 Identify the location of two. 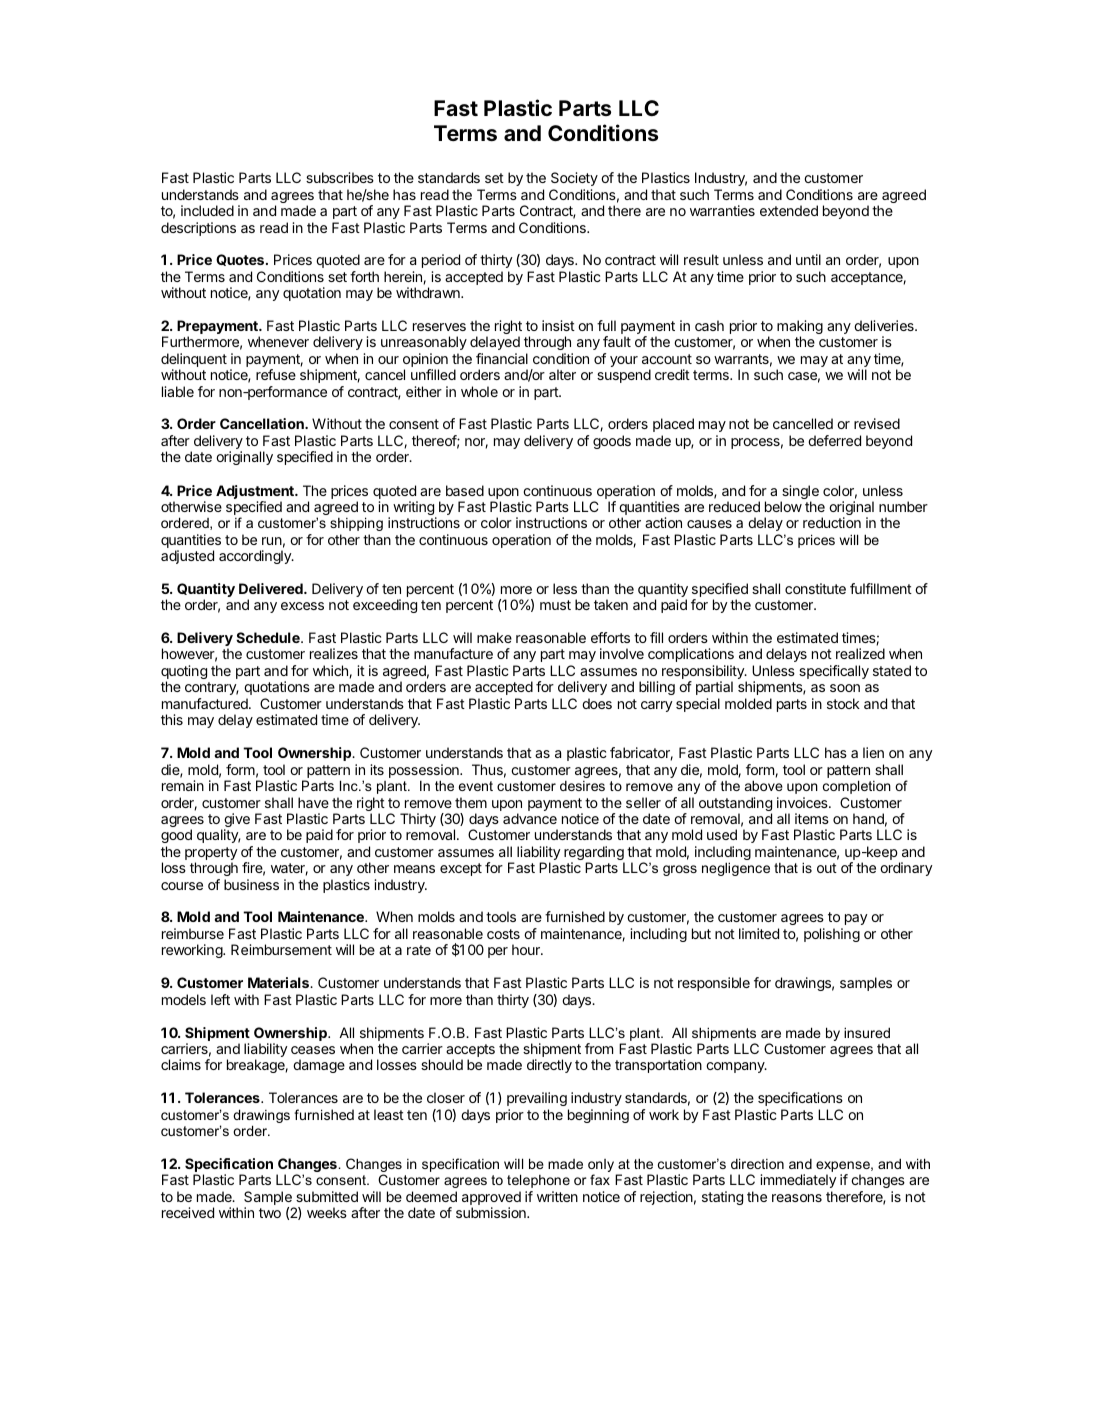
(270, 1213).
